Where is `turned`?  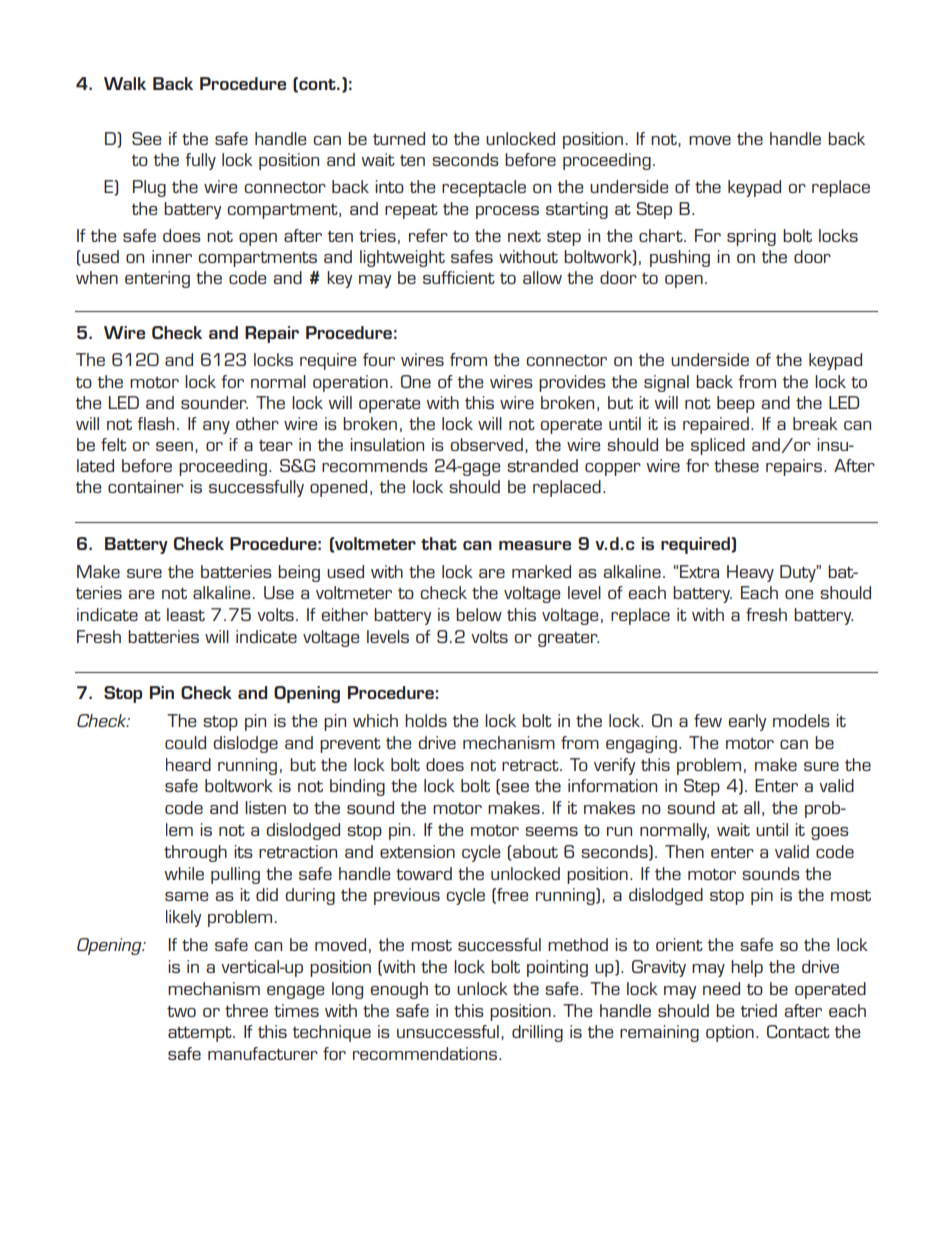
turned is located at coordinates (399, 138).
